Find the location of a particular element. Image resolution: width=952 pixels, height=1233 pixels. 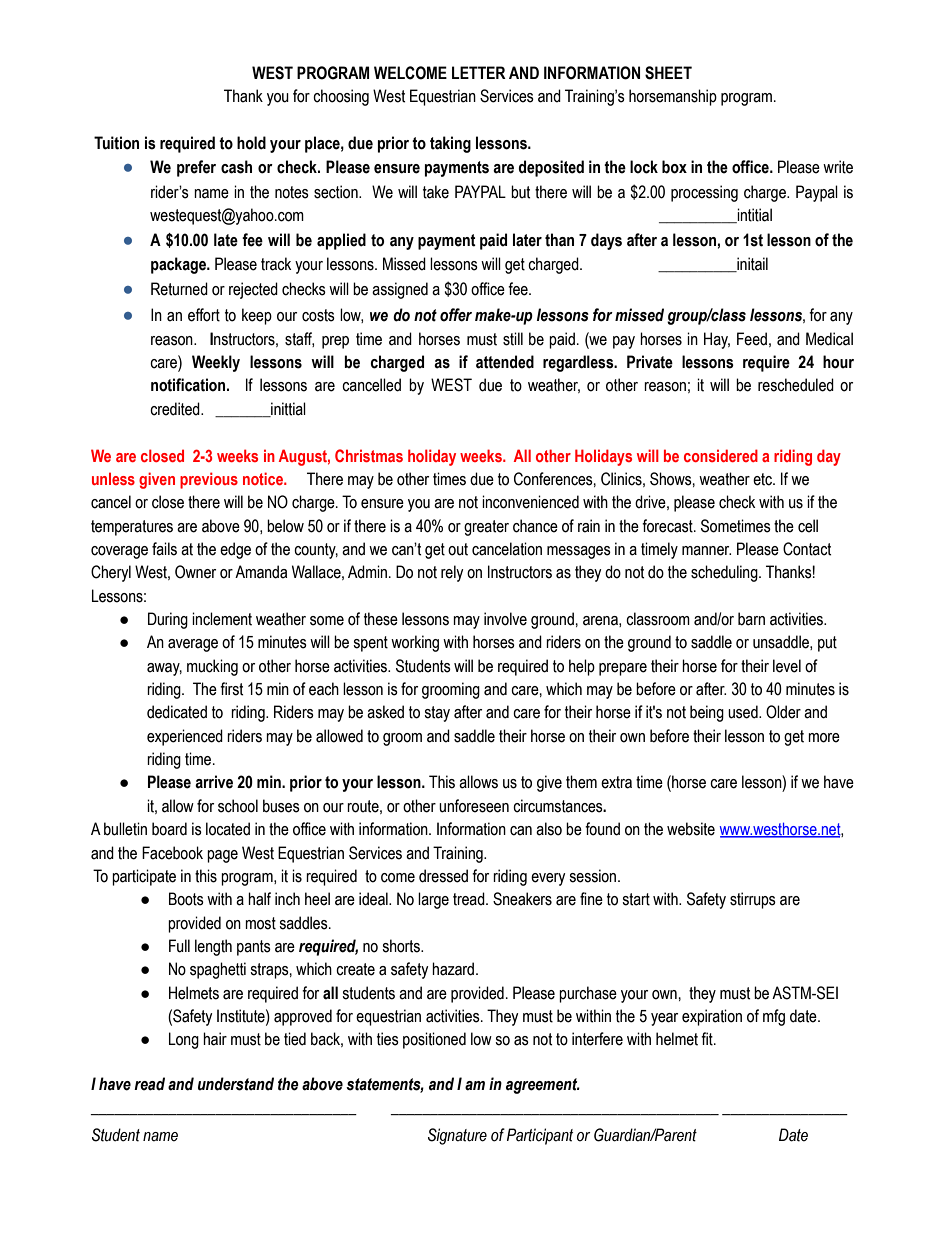

arrive is located at coordinates (214, 782).
